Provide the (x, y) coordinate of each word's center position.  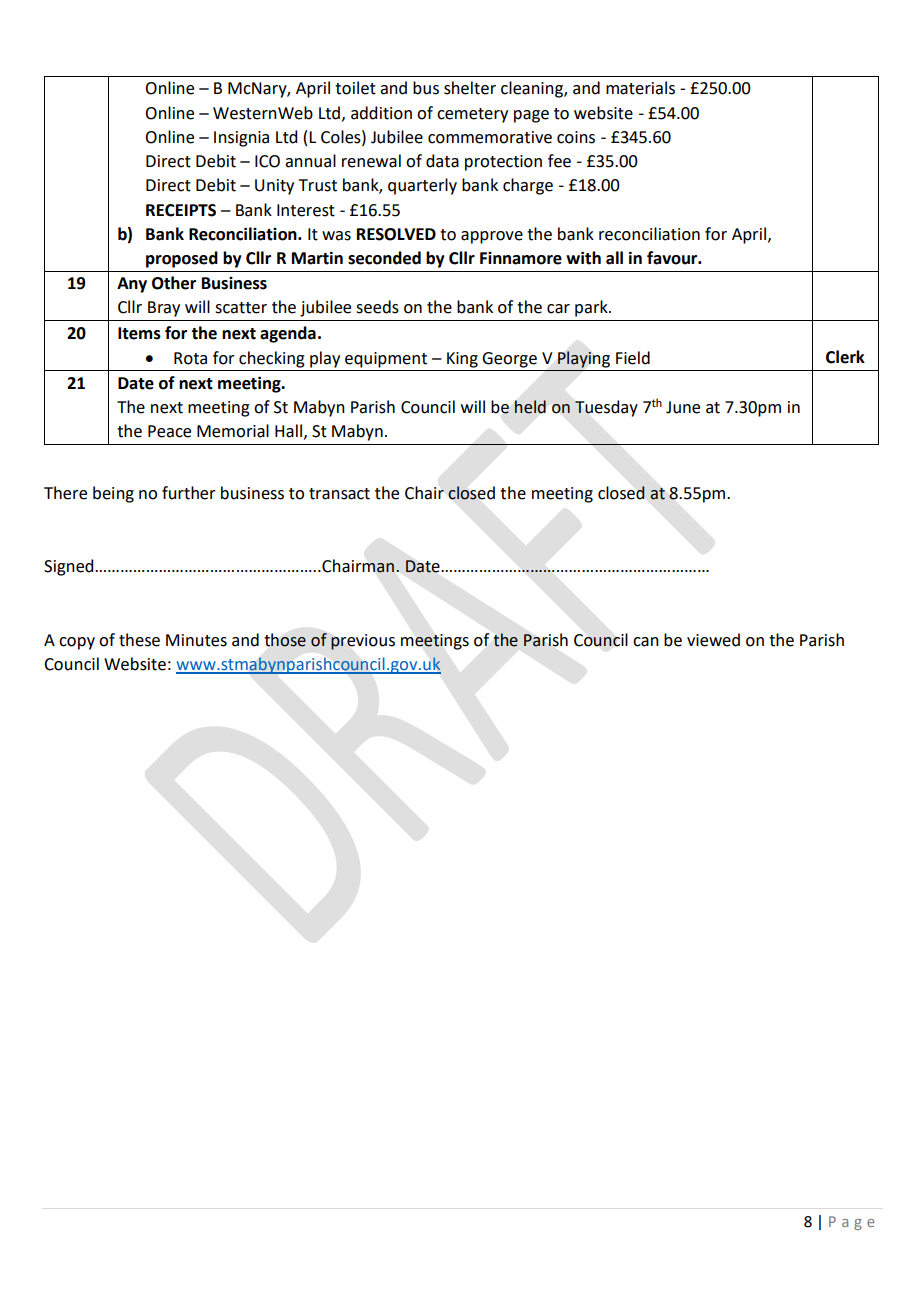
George (509, 360)
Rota (190, 358)
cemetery (472, 115)
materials (640, 88)
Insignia (241, 139)
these (139, 640)
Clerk (845, 357)
